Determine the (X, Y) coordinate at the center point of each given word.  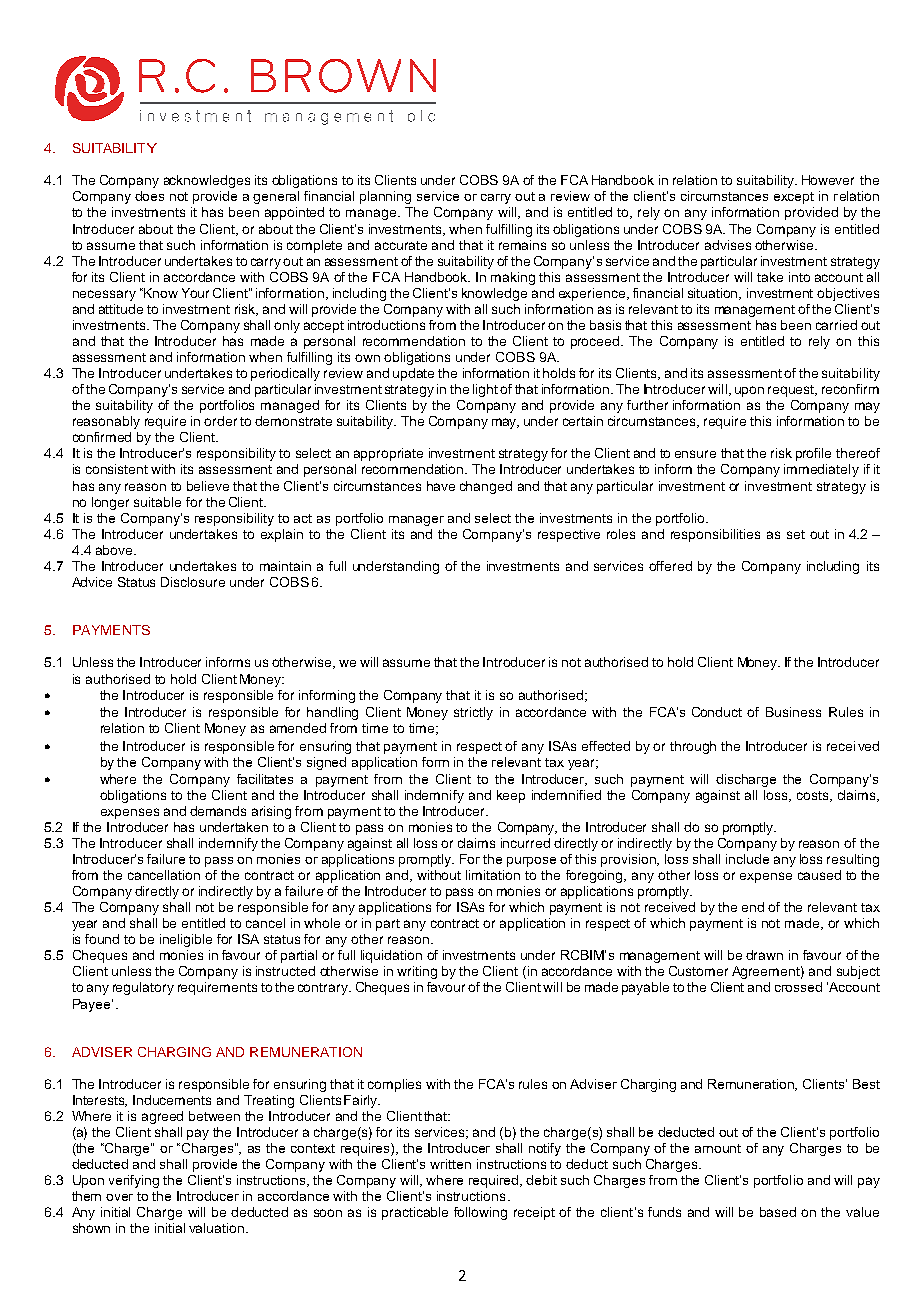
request (792, 391)
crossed (798, 987)
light (485, 390)
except (794, 198)
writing (417, 972)
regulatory (143, 988)
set (796, 534)
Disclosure (193, 582)
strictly (473, 713)
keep (511, 796)
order (220, 421)
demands (218, 811)
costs (812, 795)
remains (522, 245)
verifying (134, 1181)
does (149, 196)
